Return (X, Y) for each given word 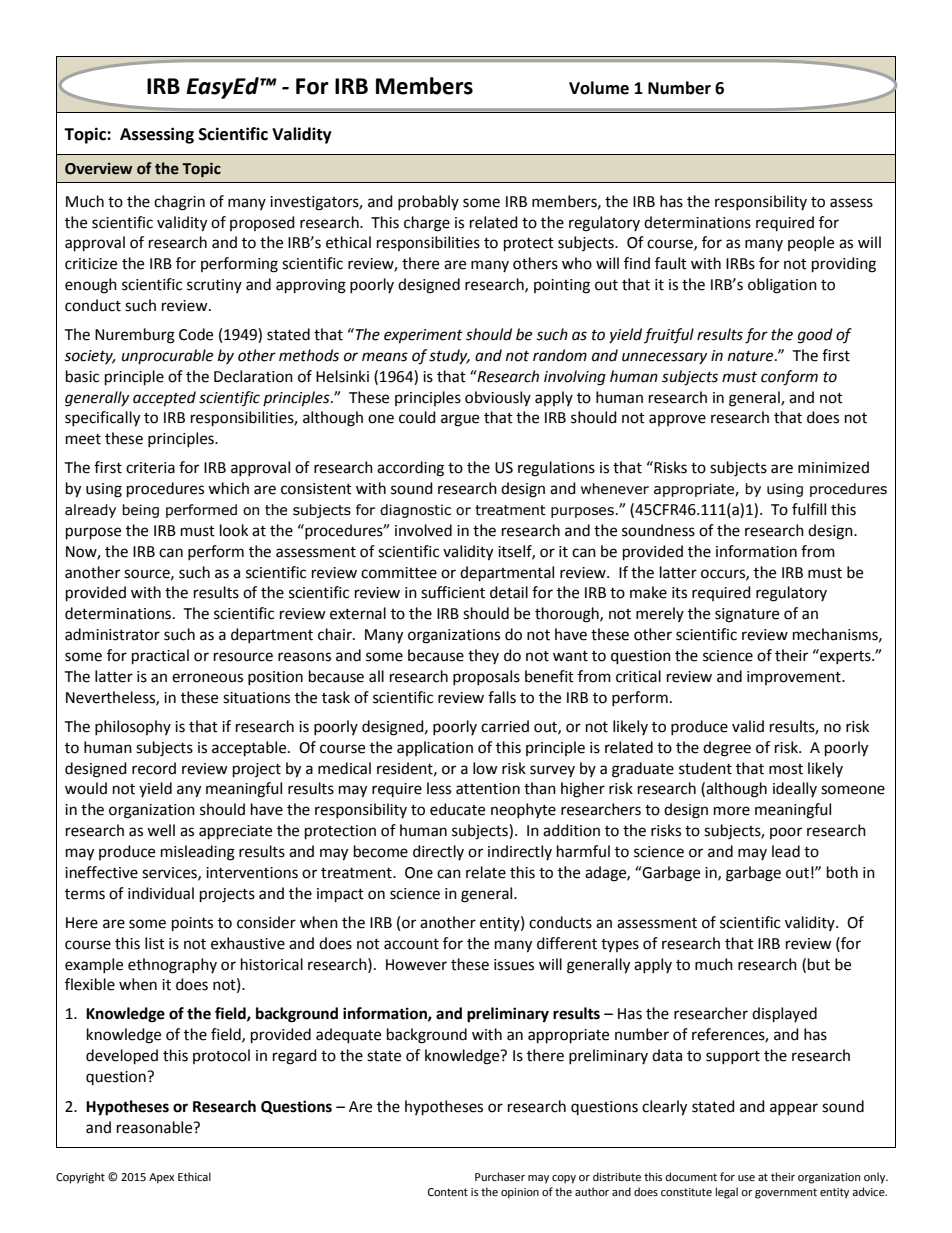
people (811, 243)
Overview (98, 168)
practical (160, 657)
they (483, 656)
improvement (795, 678)
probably (428, 202)
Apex (161, 1178)
